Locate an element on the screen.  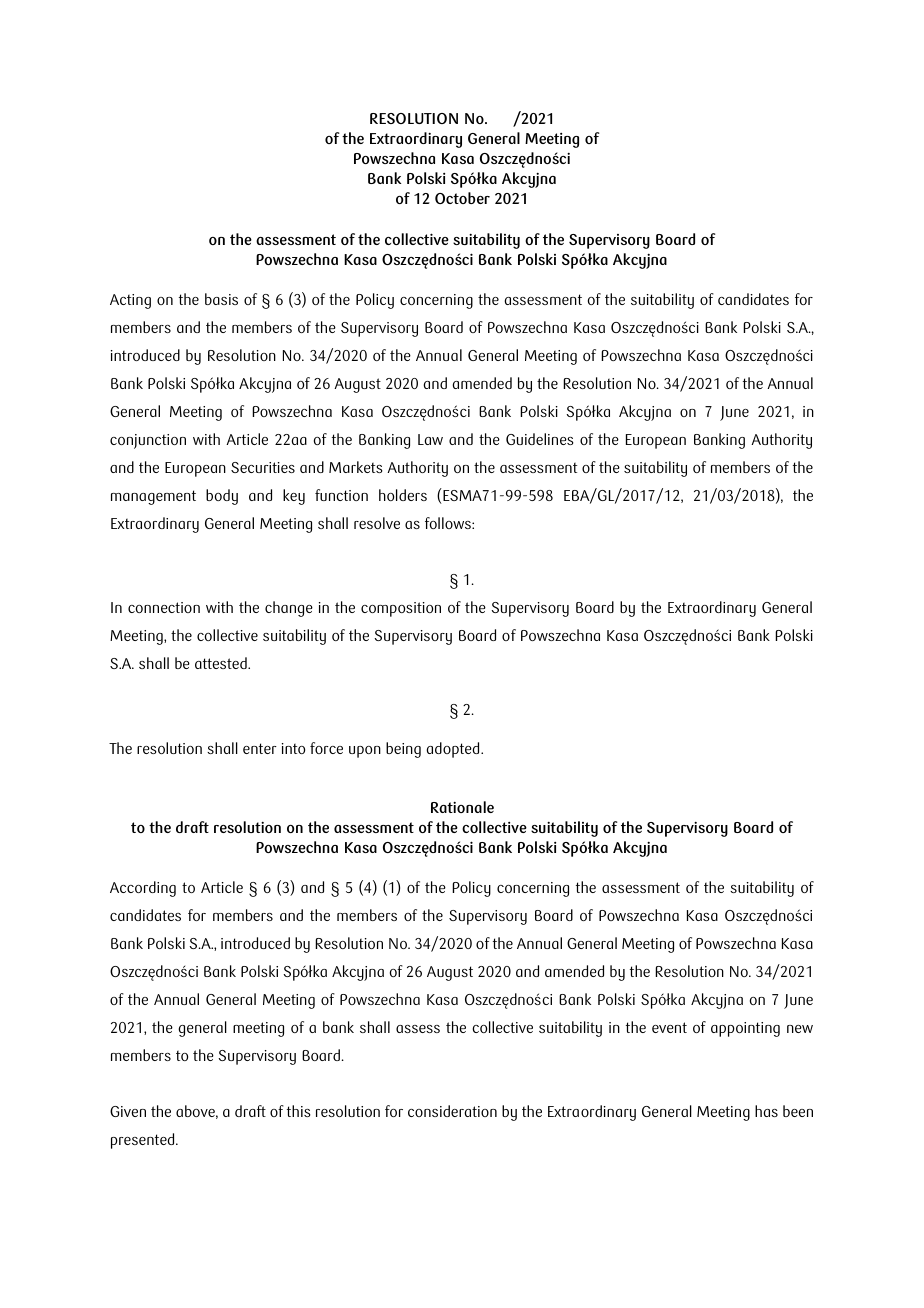
adopted is located at coordinates (454, 750).
